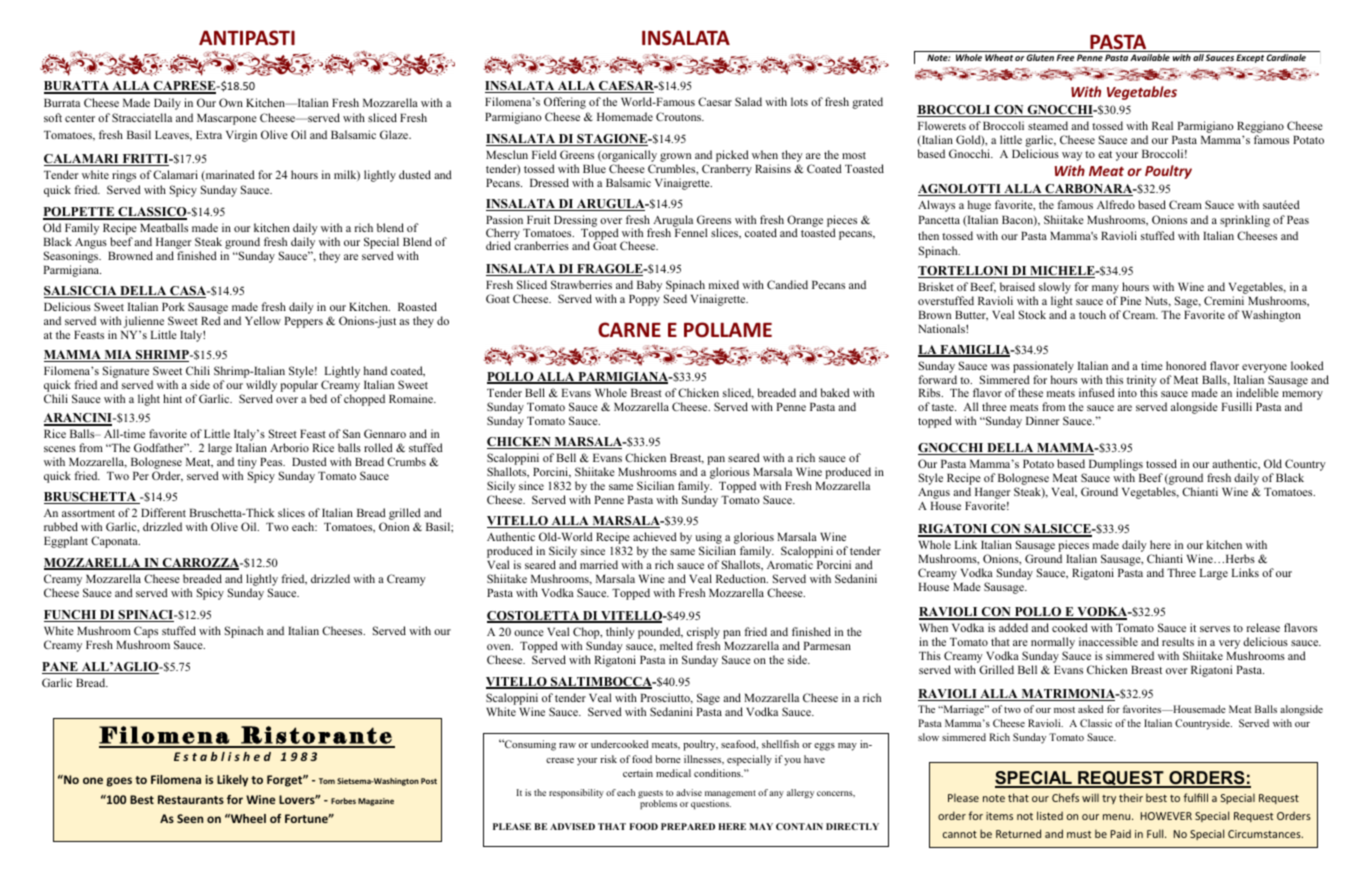  I want to click on pounded, so click(660, 633).
